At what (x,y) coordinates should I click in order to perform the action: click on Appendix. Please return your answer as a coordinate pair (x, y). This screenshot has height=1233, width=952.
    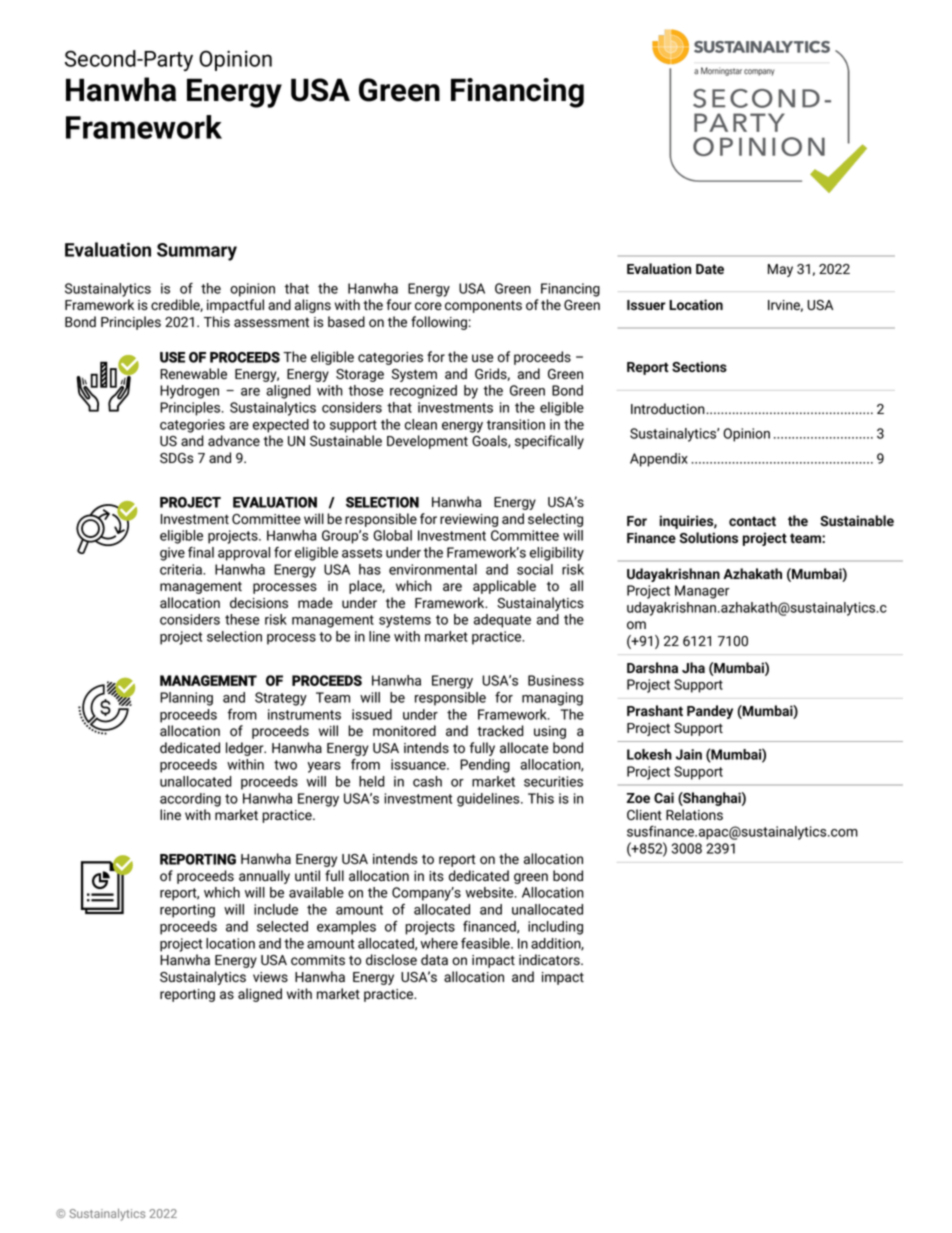
    Looking at the image, I should click on (659, 460).
